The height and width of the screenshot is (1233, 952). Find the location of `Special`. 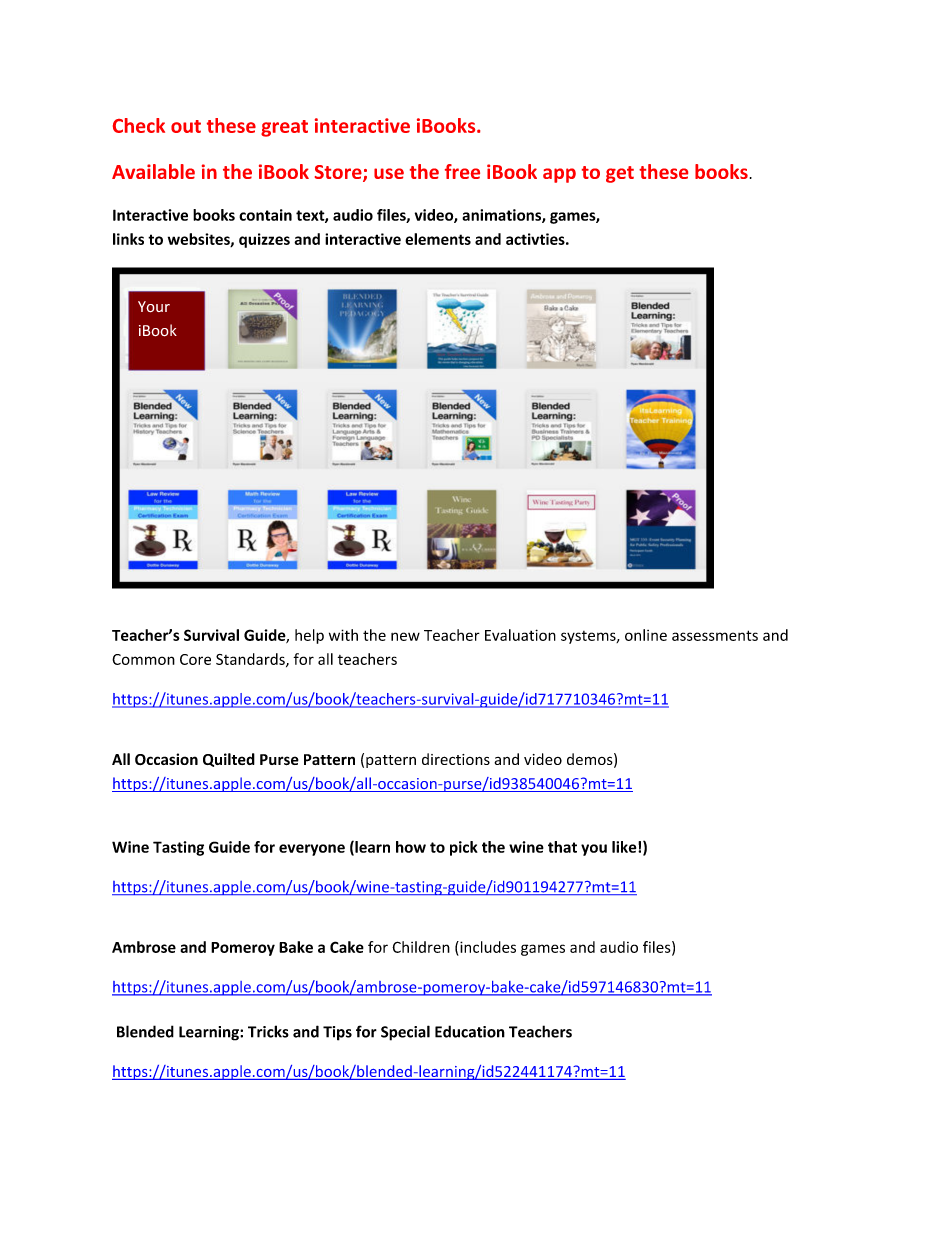

Special is located at coordinates (405, 1033).
